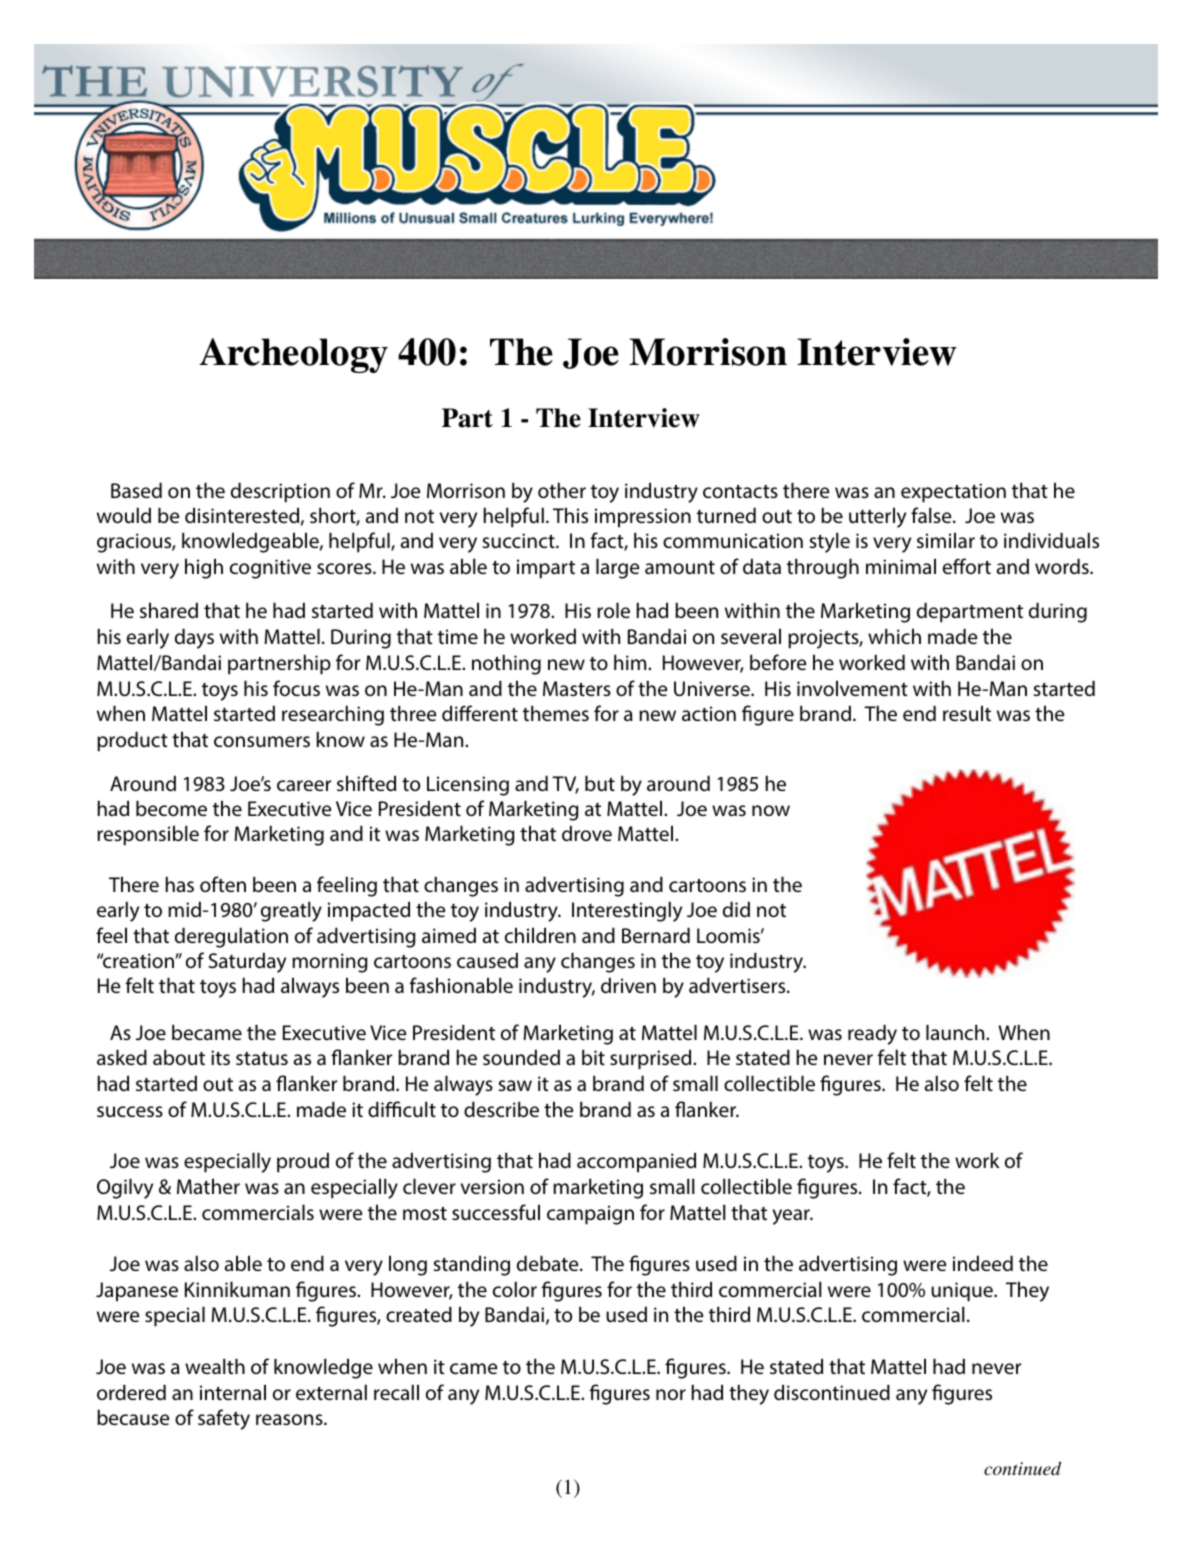 Image resolution: width=1193 pixels, height=1543 pixels. Describe the element at coordinates (223, 884) in the page. I see `often` at that location.
